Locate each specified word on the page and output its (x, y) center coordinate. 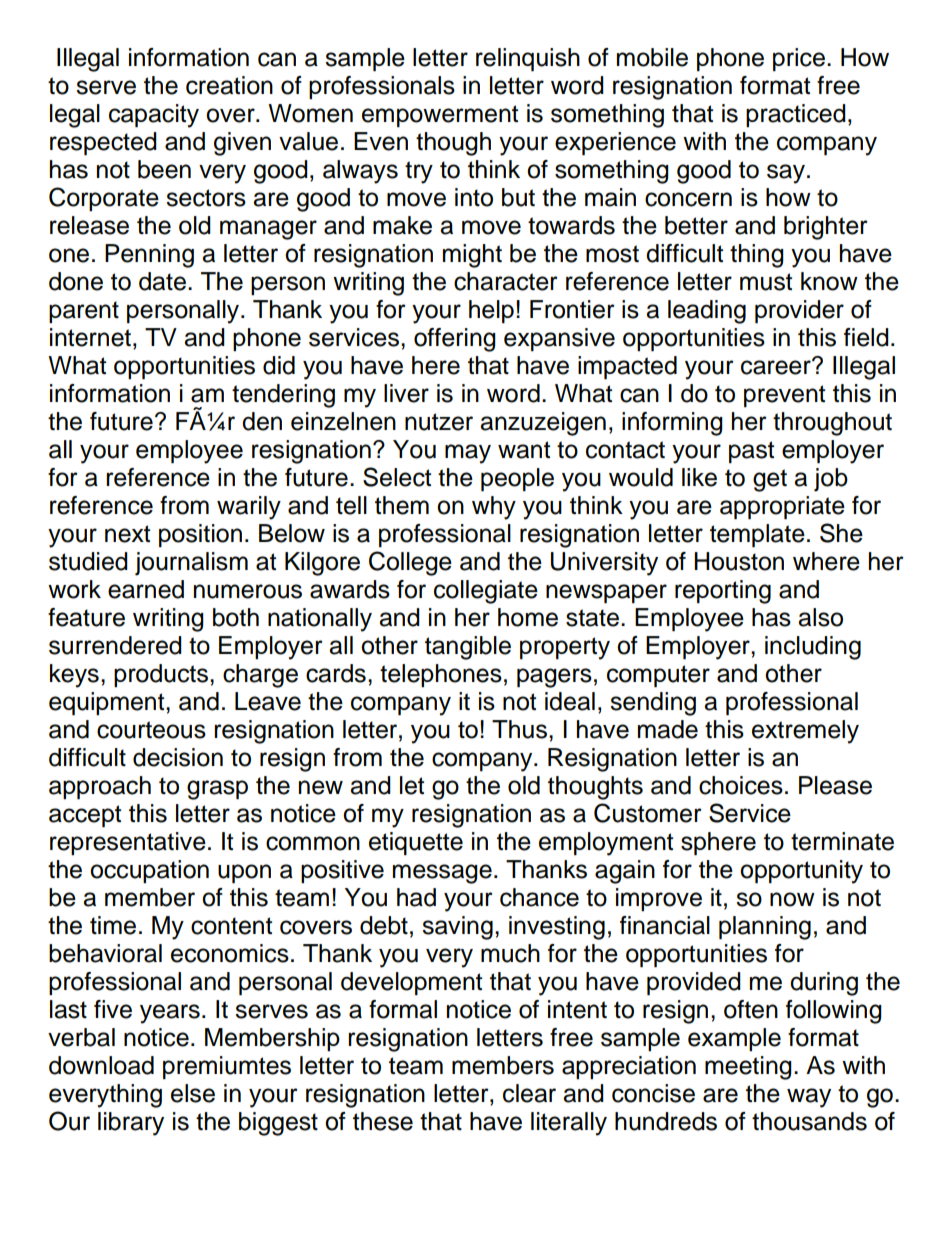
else (193, 1093)
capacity (154, 116)
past (751, 452)
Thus (521, 729)
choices (741, 785)
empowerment (440, 116)
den (262, 421)
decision (178, 757)
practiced (796, 115)
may (468, 454)
